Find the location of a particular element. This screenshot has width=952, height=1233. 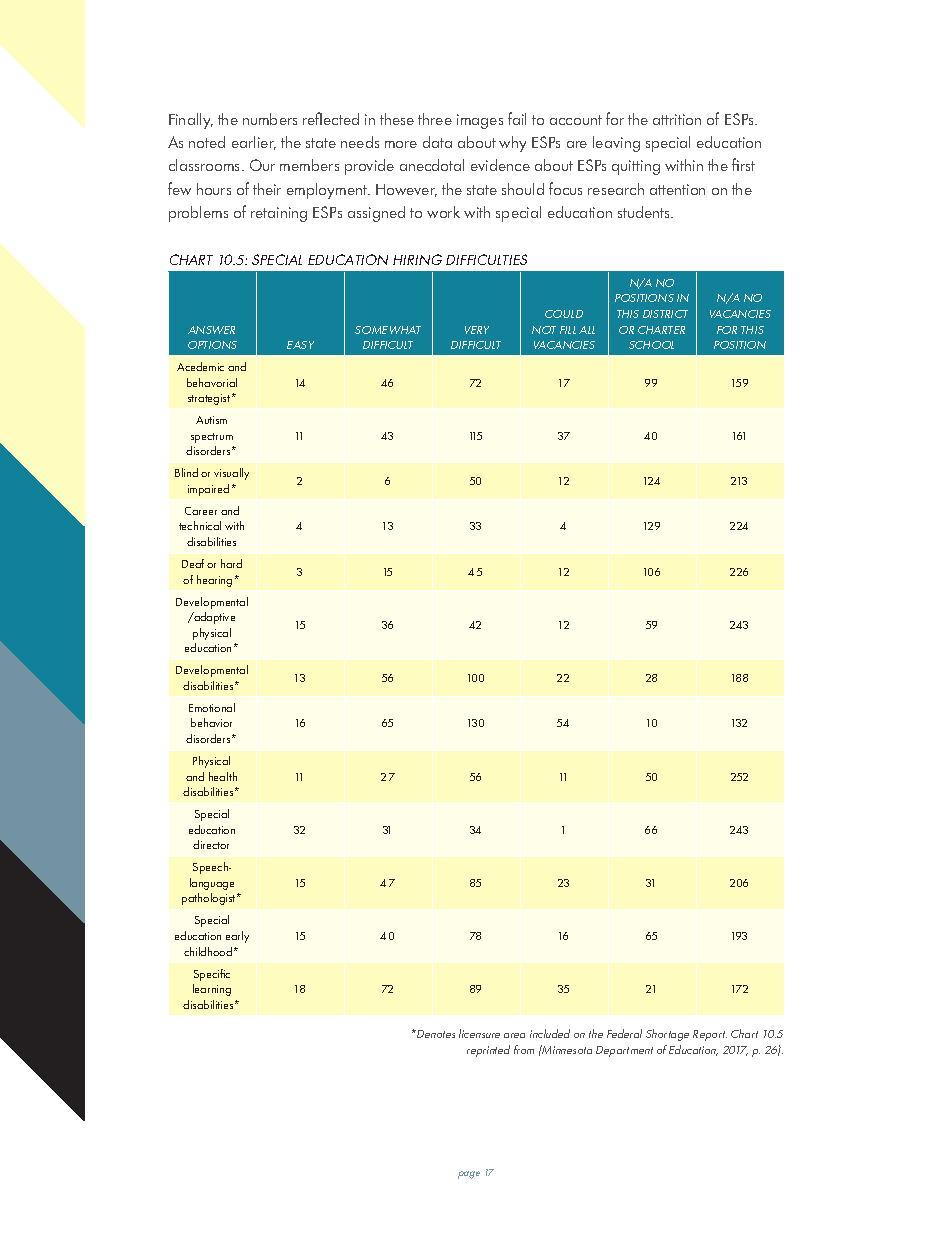

hard is located at coordinates (231, 563).
